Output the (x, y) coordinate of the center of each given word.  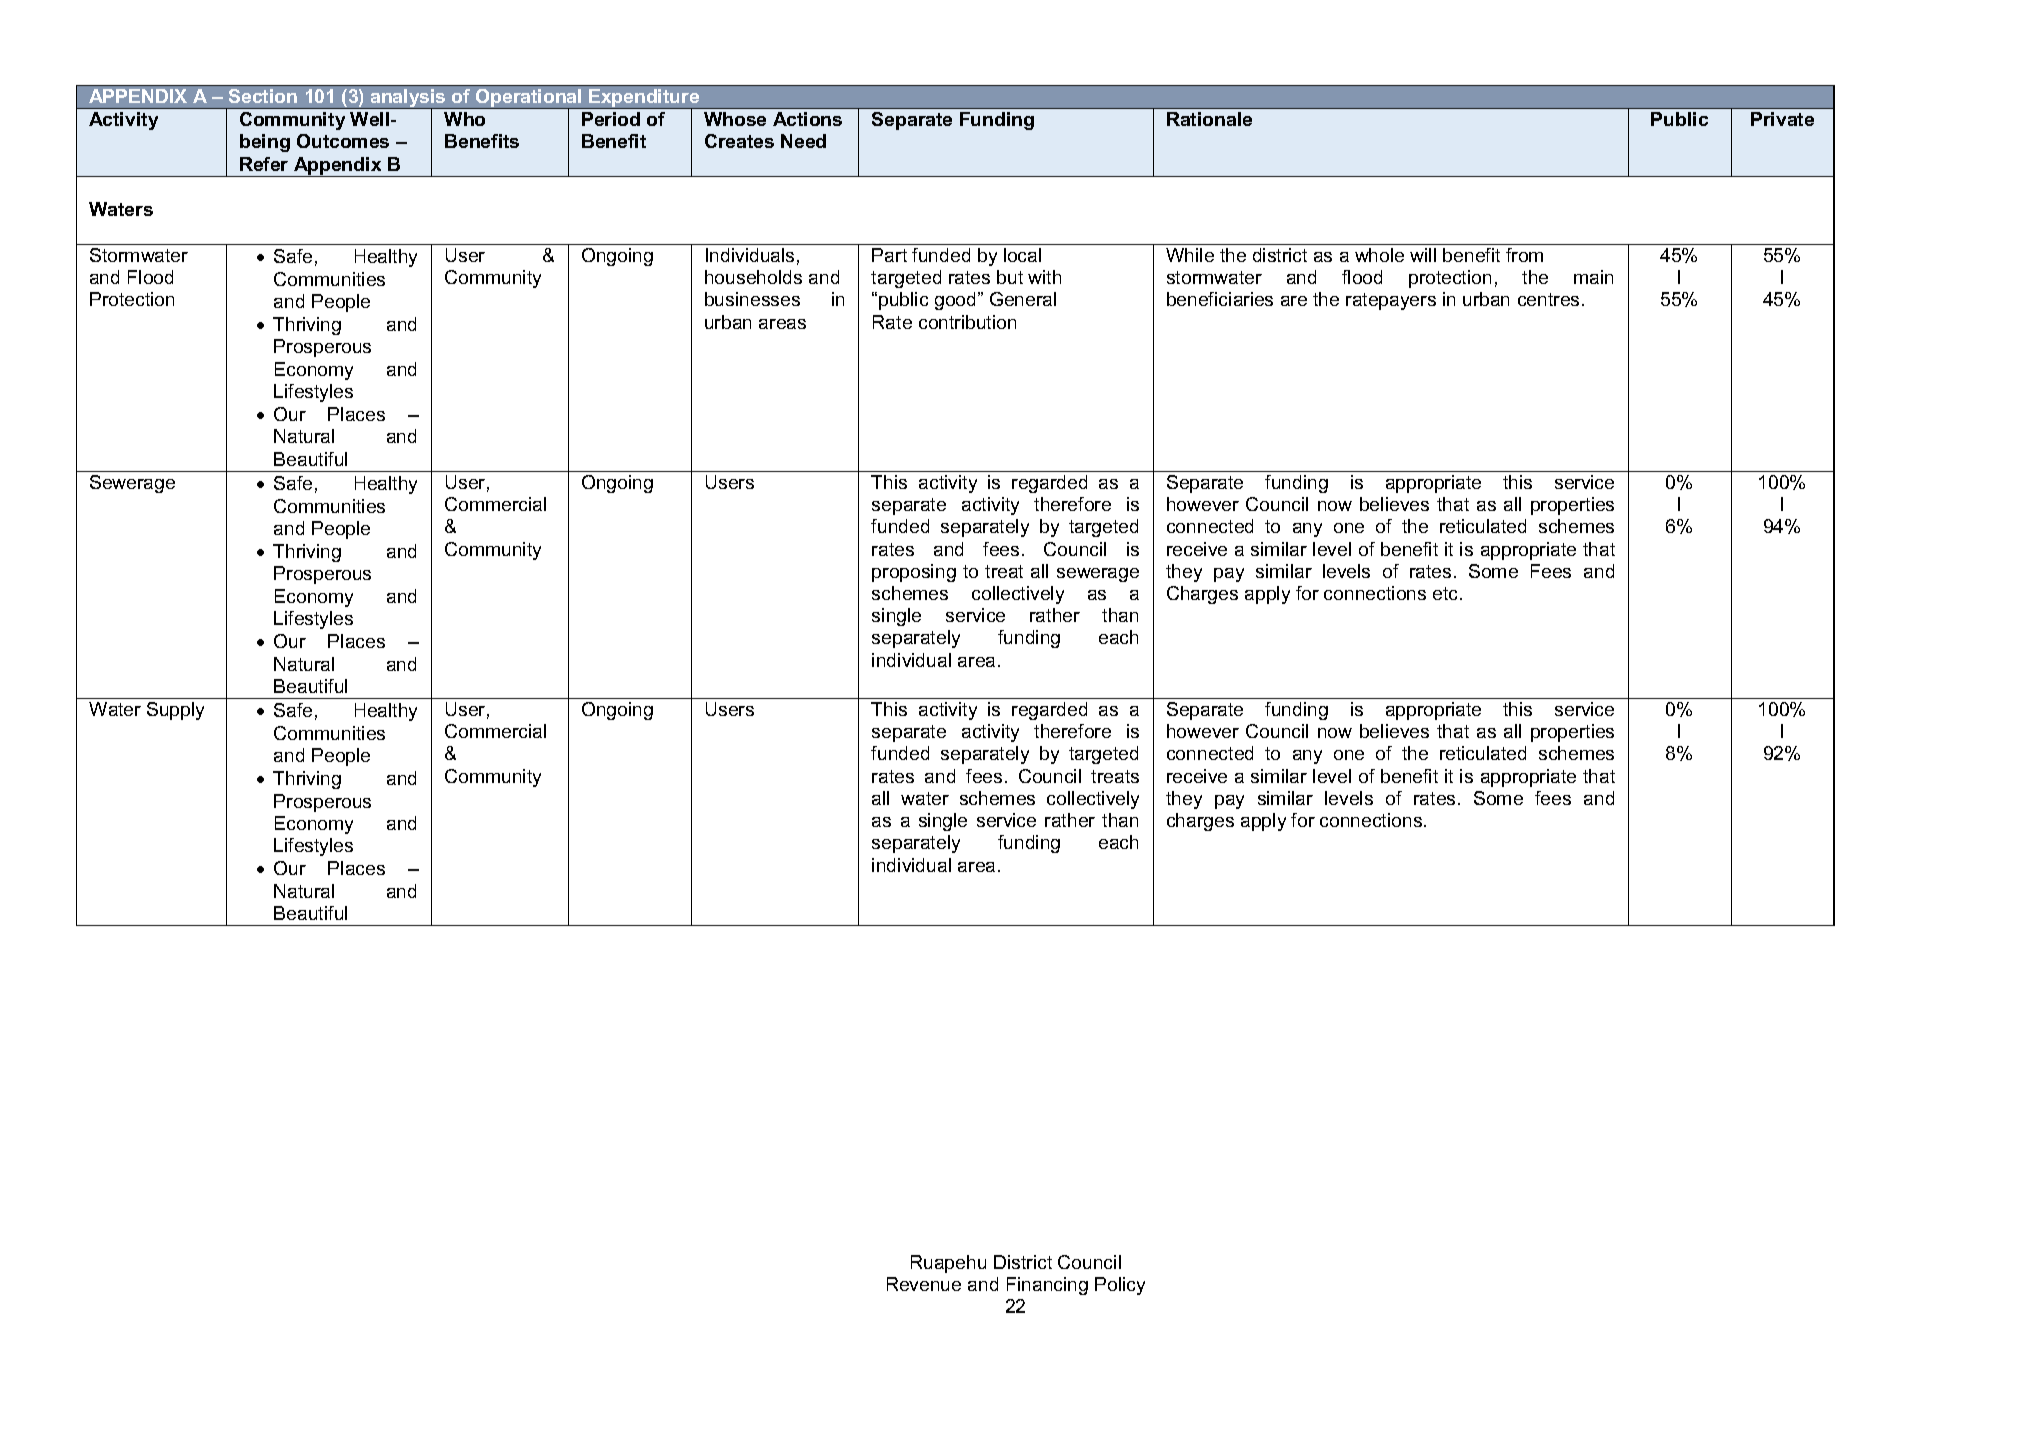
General (1023, 299)
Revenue (924, 1284)
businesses (752, 299)
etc (1445, 593)
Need (803, 141)
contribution (967, 322)
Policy (1120, 1286)
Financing (1047, 1286)
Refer (264, 164)
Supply (175, 711)
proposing (914, 573)
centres (1548, 299)
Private (1782, 119)
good (955, 301)
